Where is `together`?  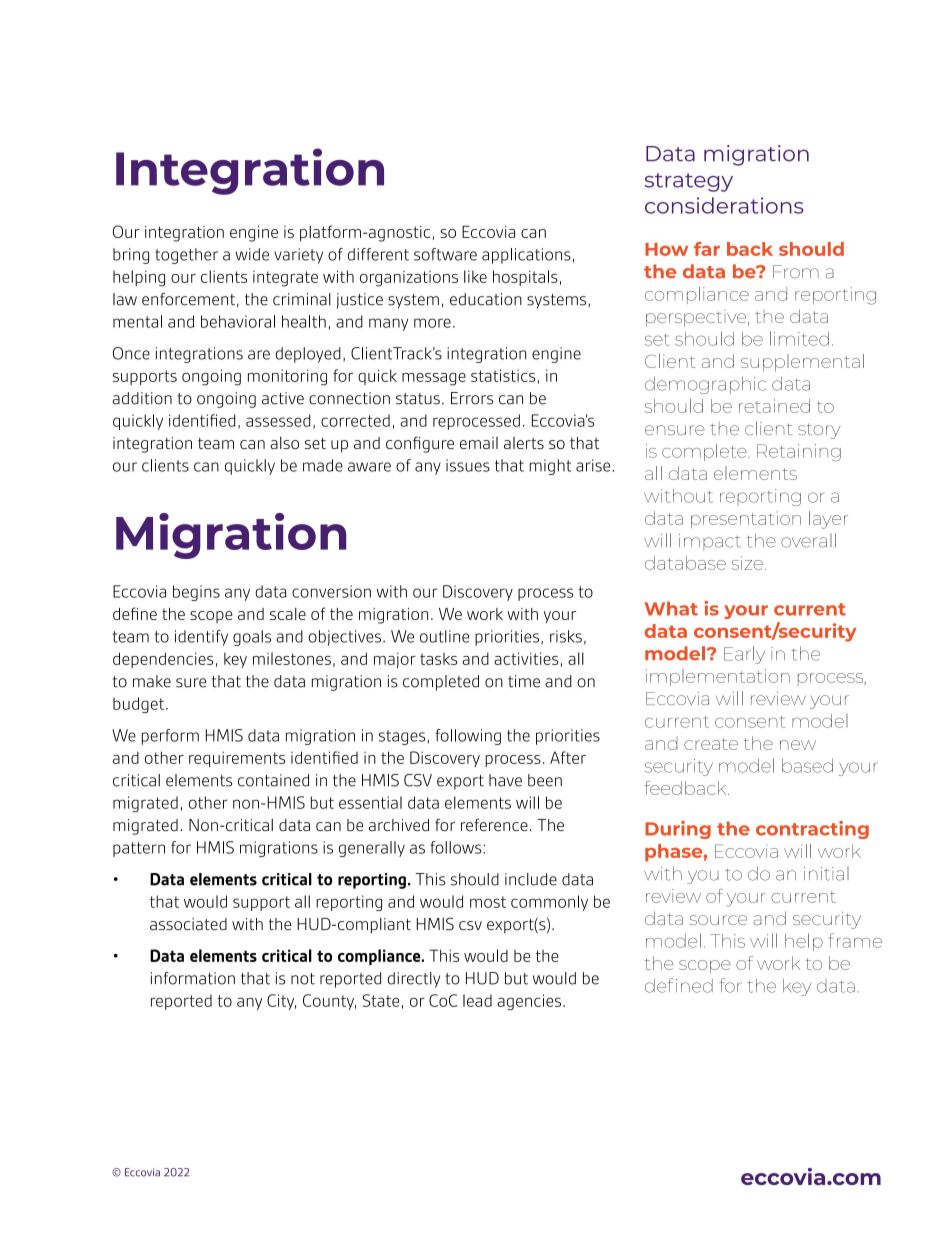 together is located at coordinates (186, 256).
